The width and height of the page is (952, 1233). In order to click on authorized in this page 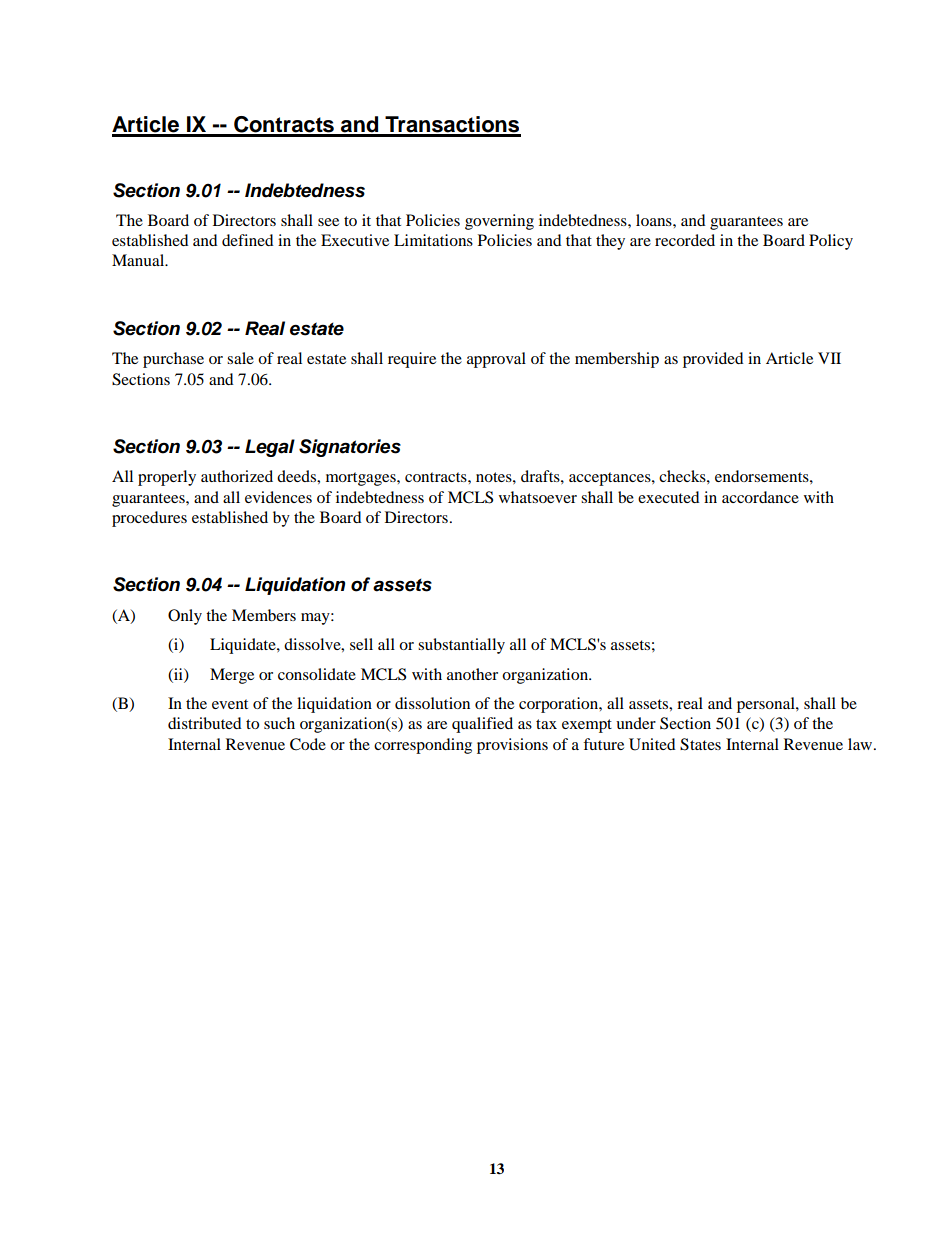, I will do `click(237, 476)`.
